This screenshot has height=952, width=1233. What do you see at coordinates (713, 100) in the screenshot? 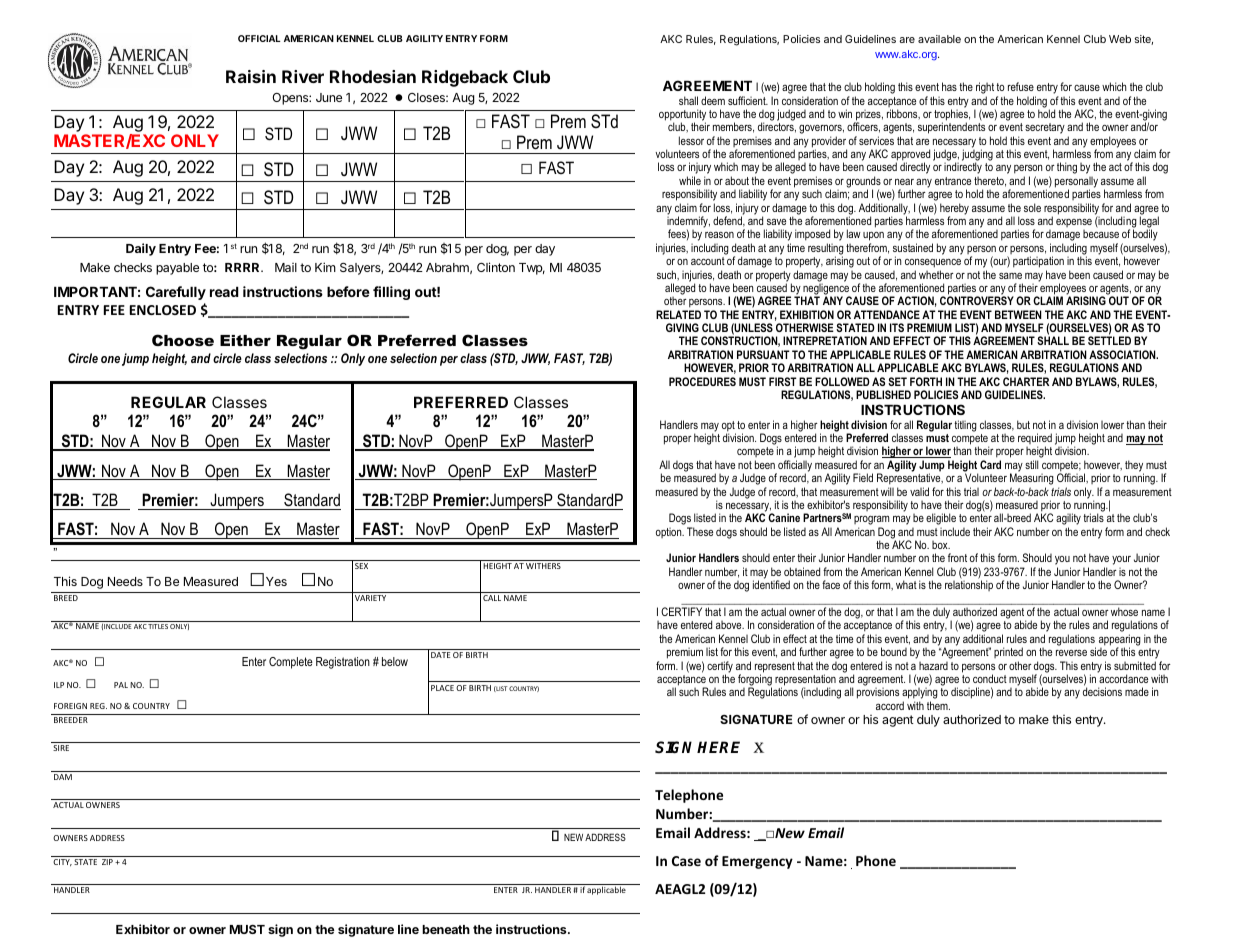
I see `deem` at bounding box center [713, 100].
